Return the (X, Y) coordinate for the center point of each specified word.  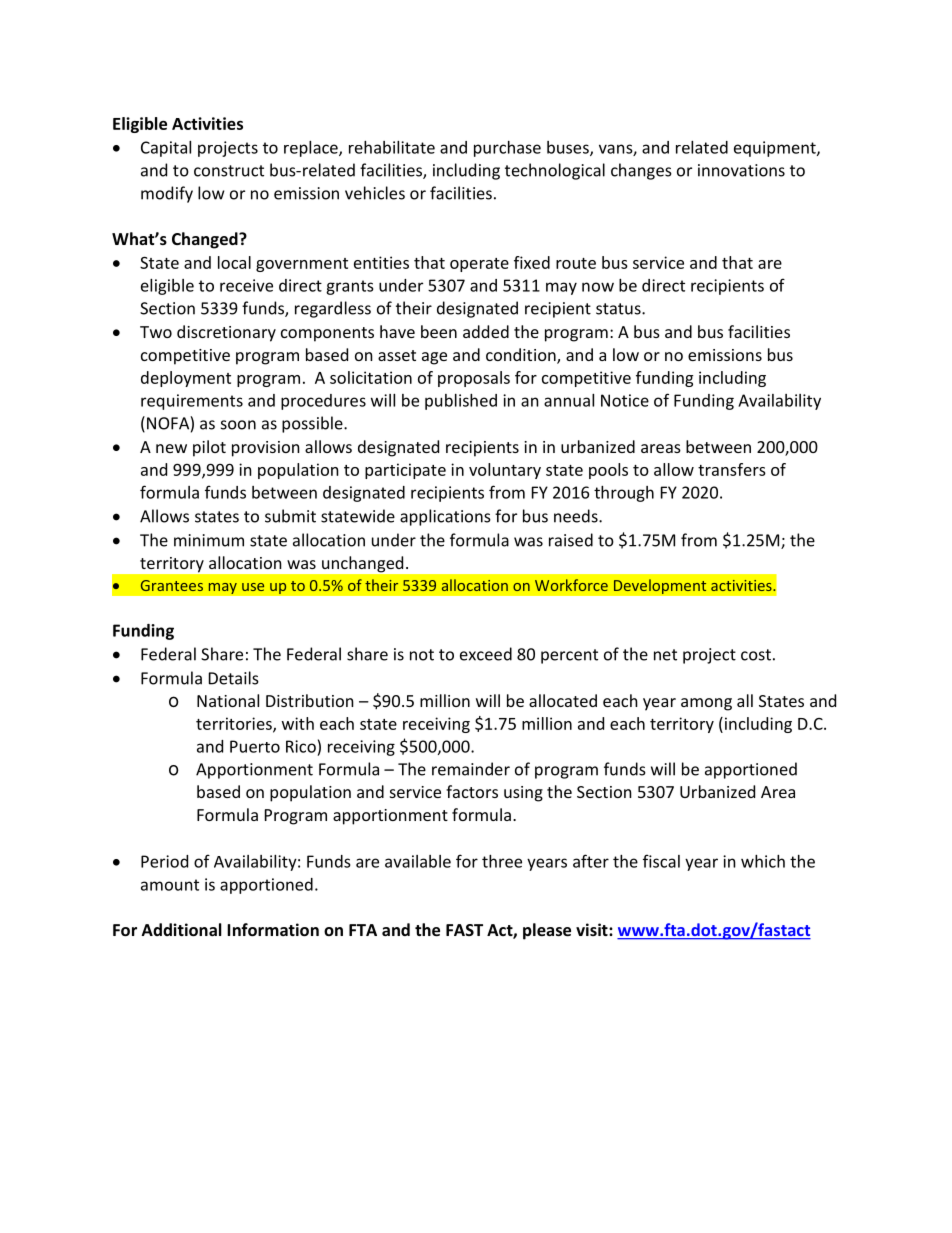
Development (660, 586)
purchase (507, 149)
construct (229, 171)
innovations (741, 170)
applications (445, 517)
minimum (209, 540)
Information (273, 929)
